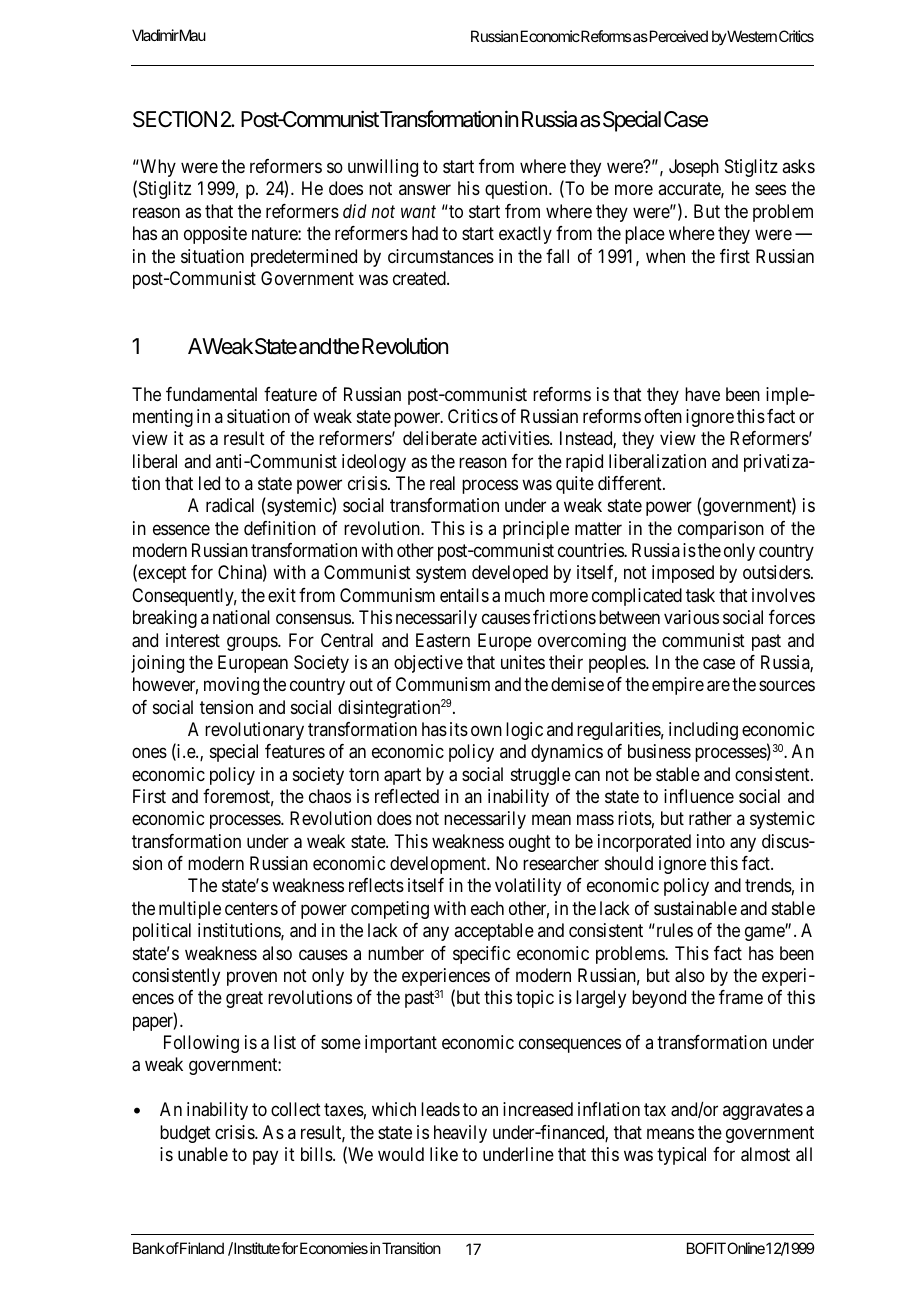 The width and height of the screenshot is (924, 1308). I want to click on Western, so click(751, 36).
